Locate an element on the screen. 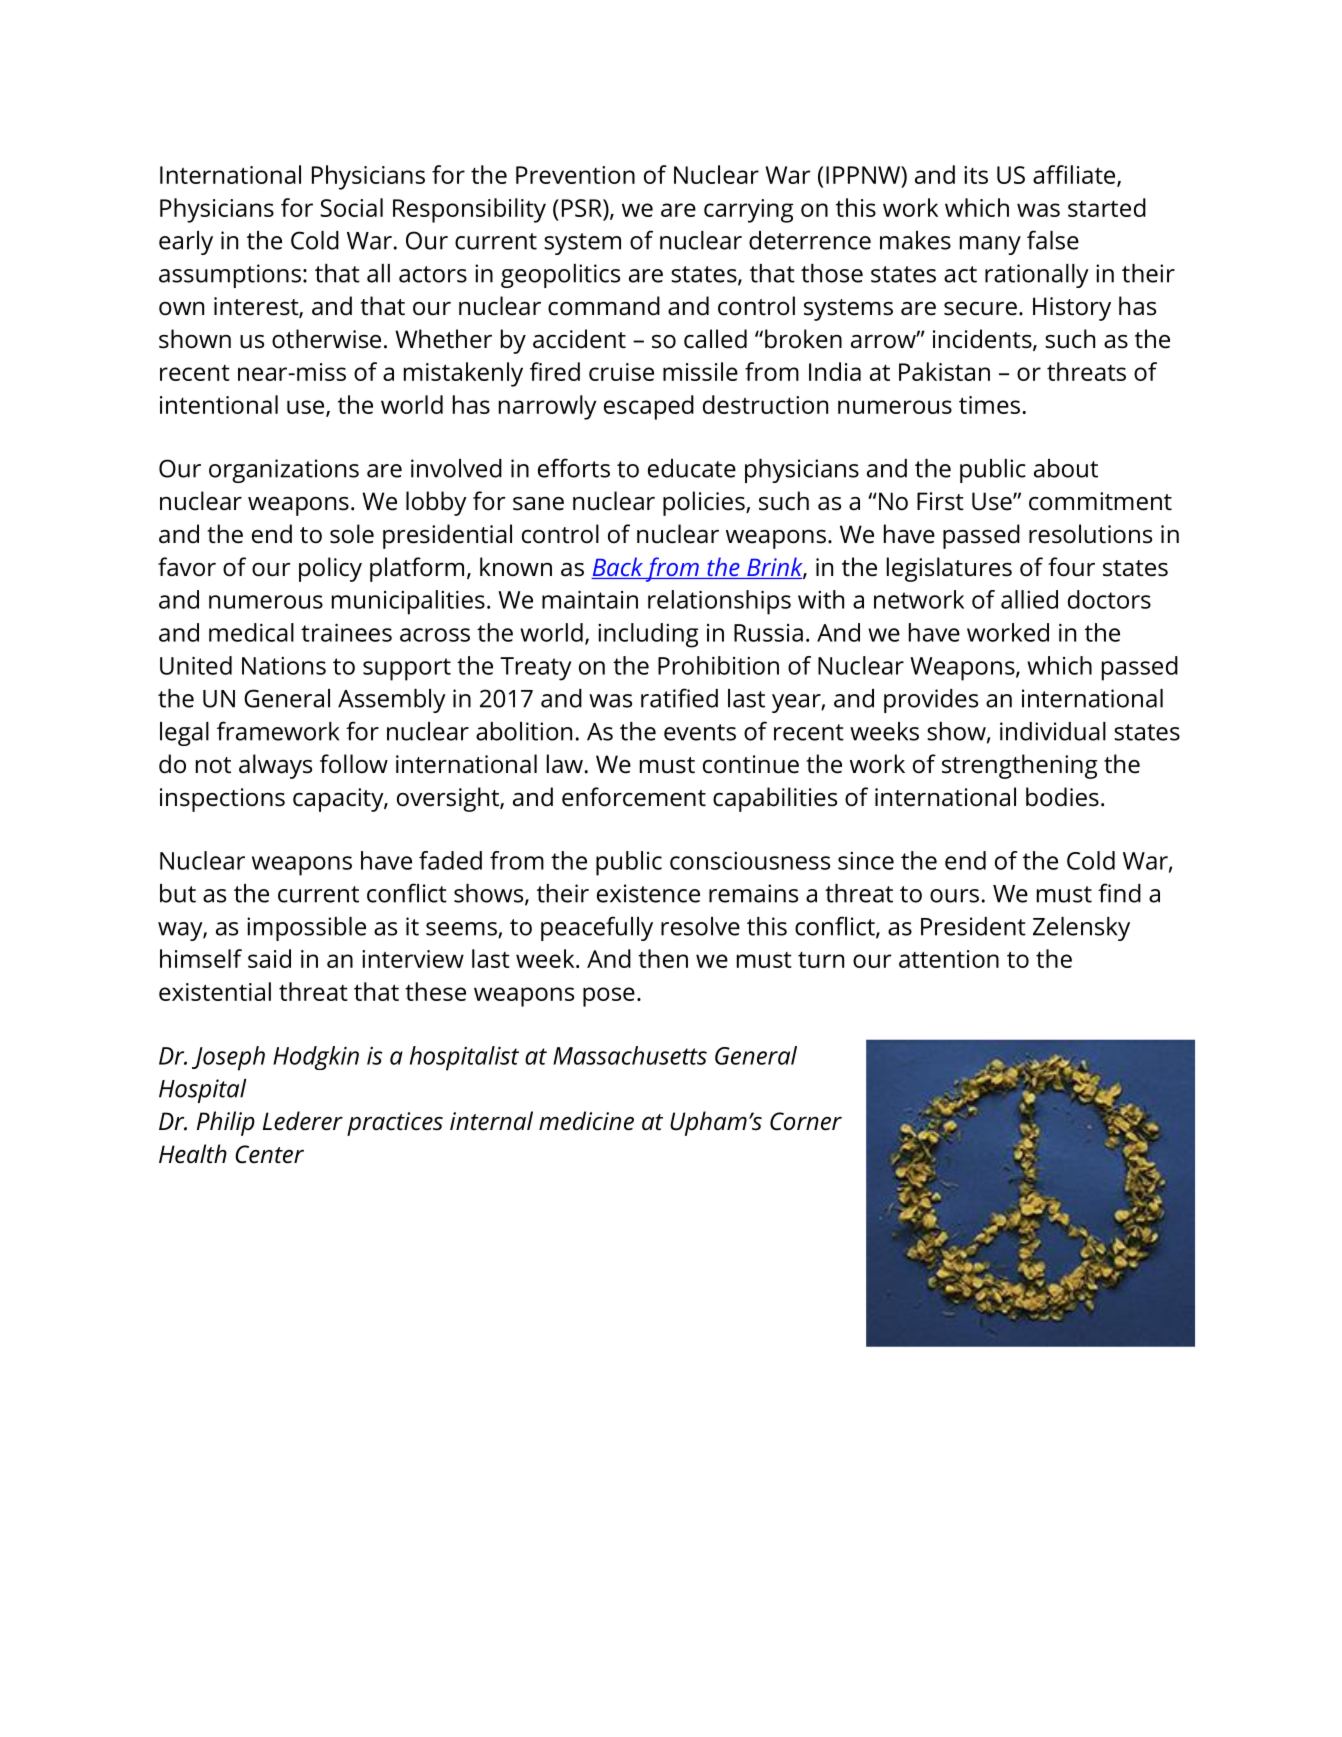 This screenshot has width=1342, height=1737. Social is located at coordinates (351, 207).
